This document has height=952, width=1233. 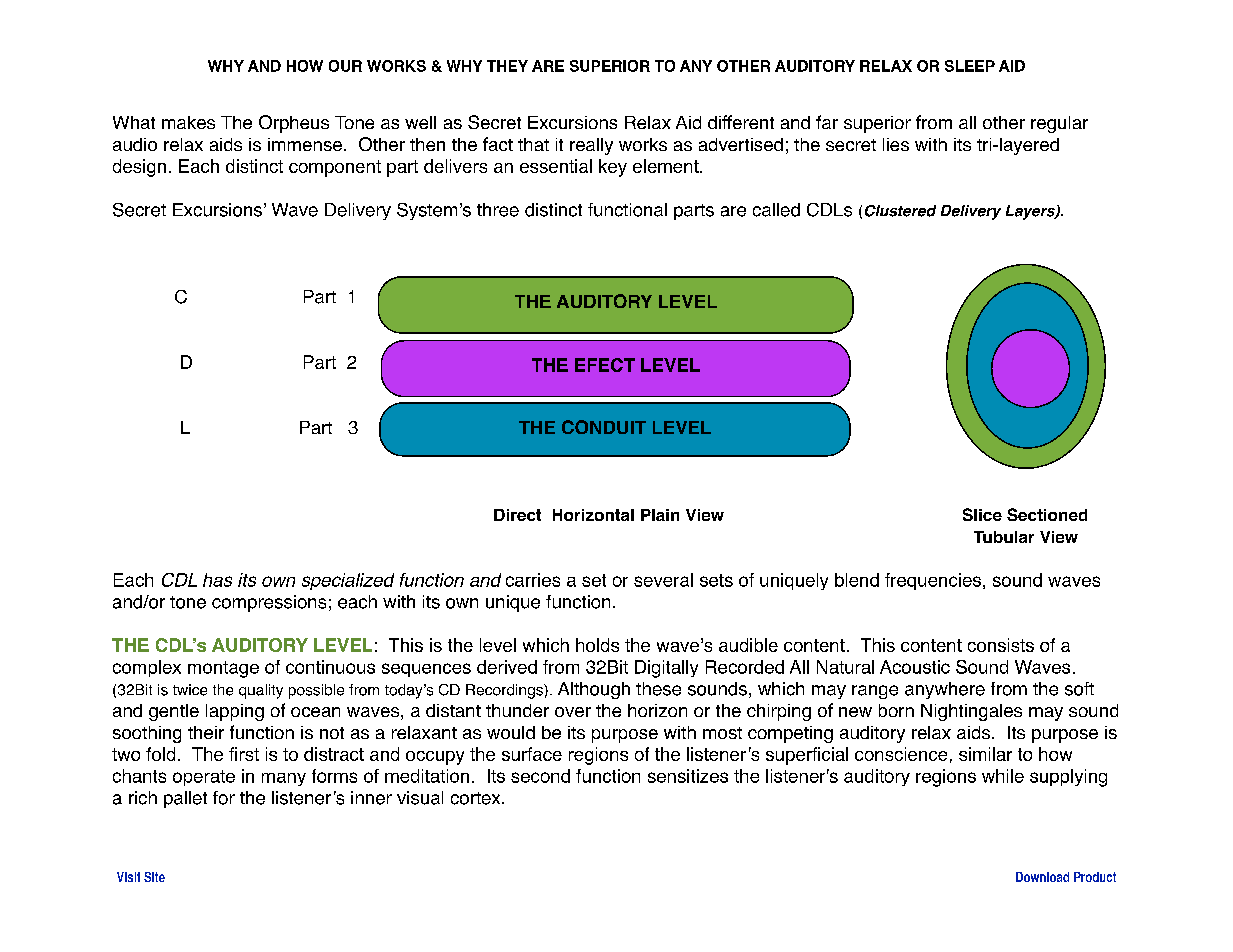 What do you see at coordinates (1042, 877) in the document?
I see `Download` at bounding box center [1042, 877].
